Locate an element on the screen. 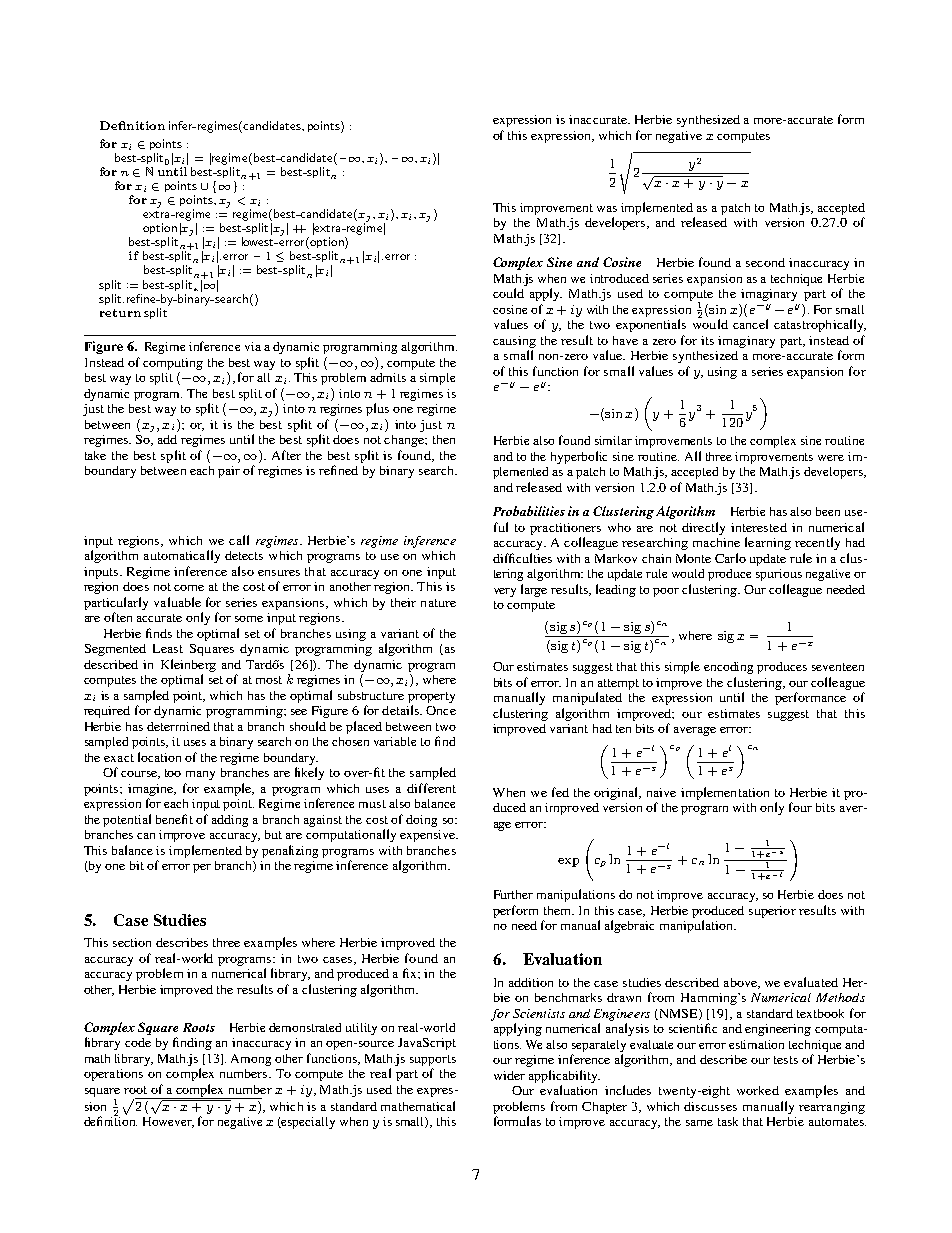 This screenshot has width=952, height=1233. second is located at coordinates (765, 262).
